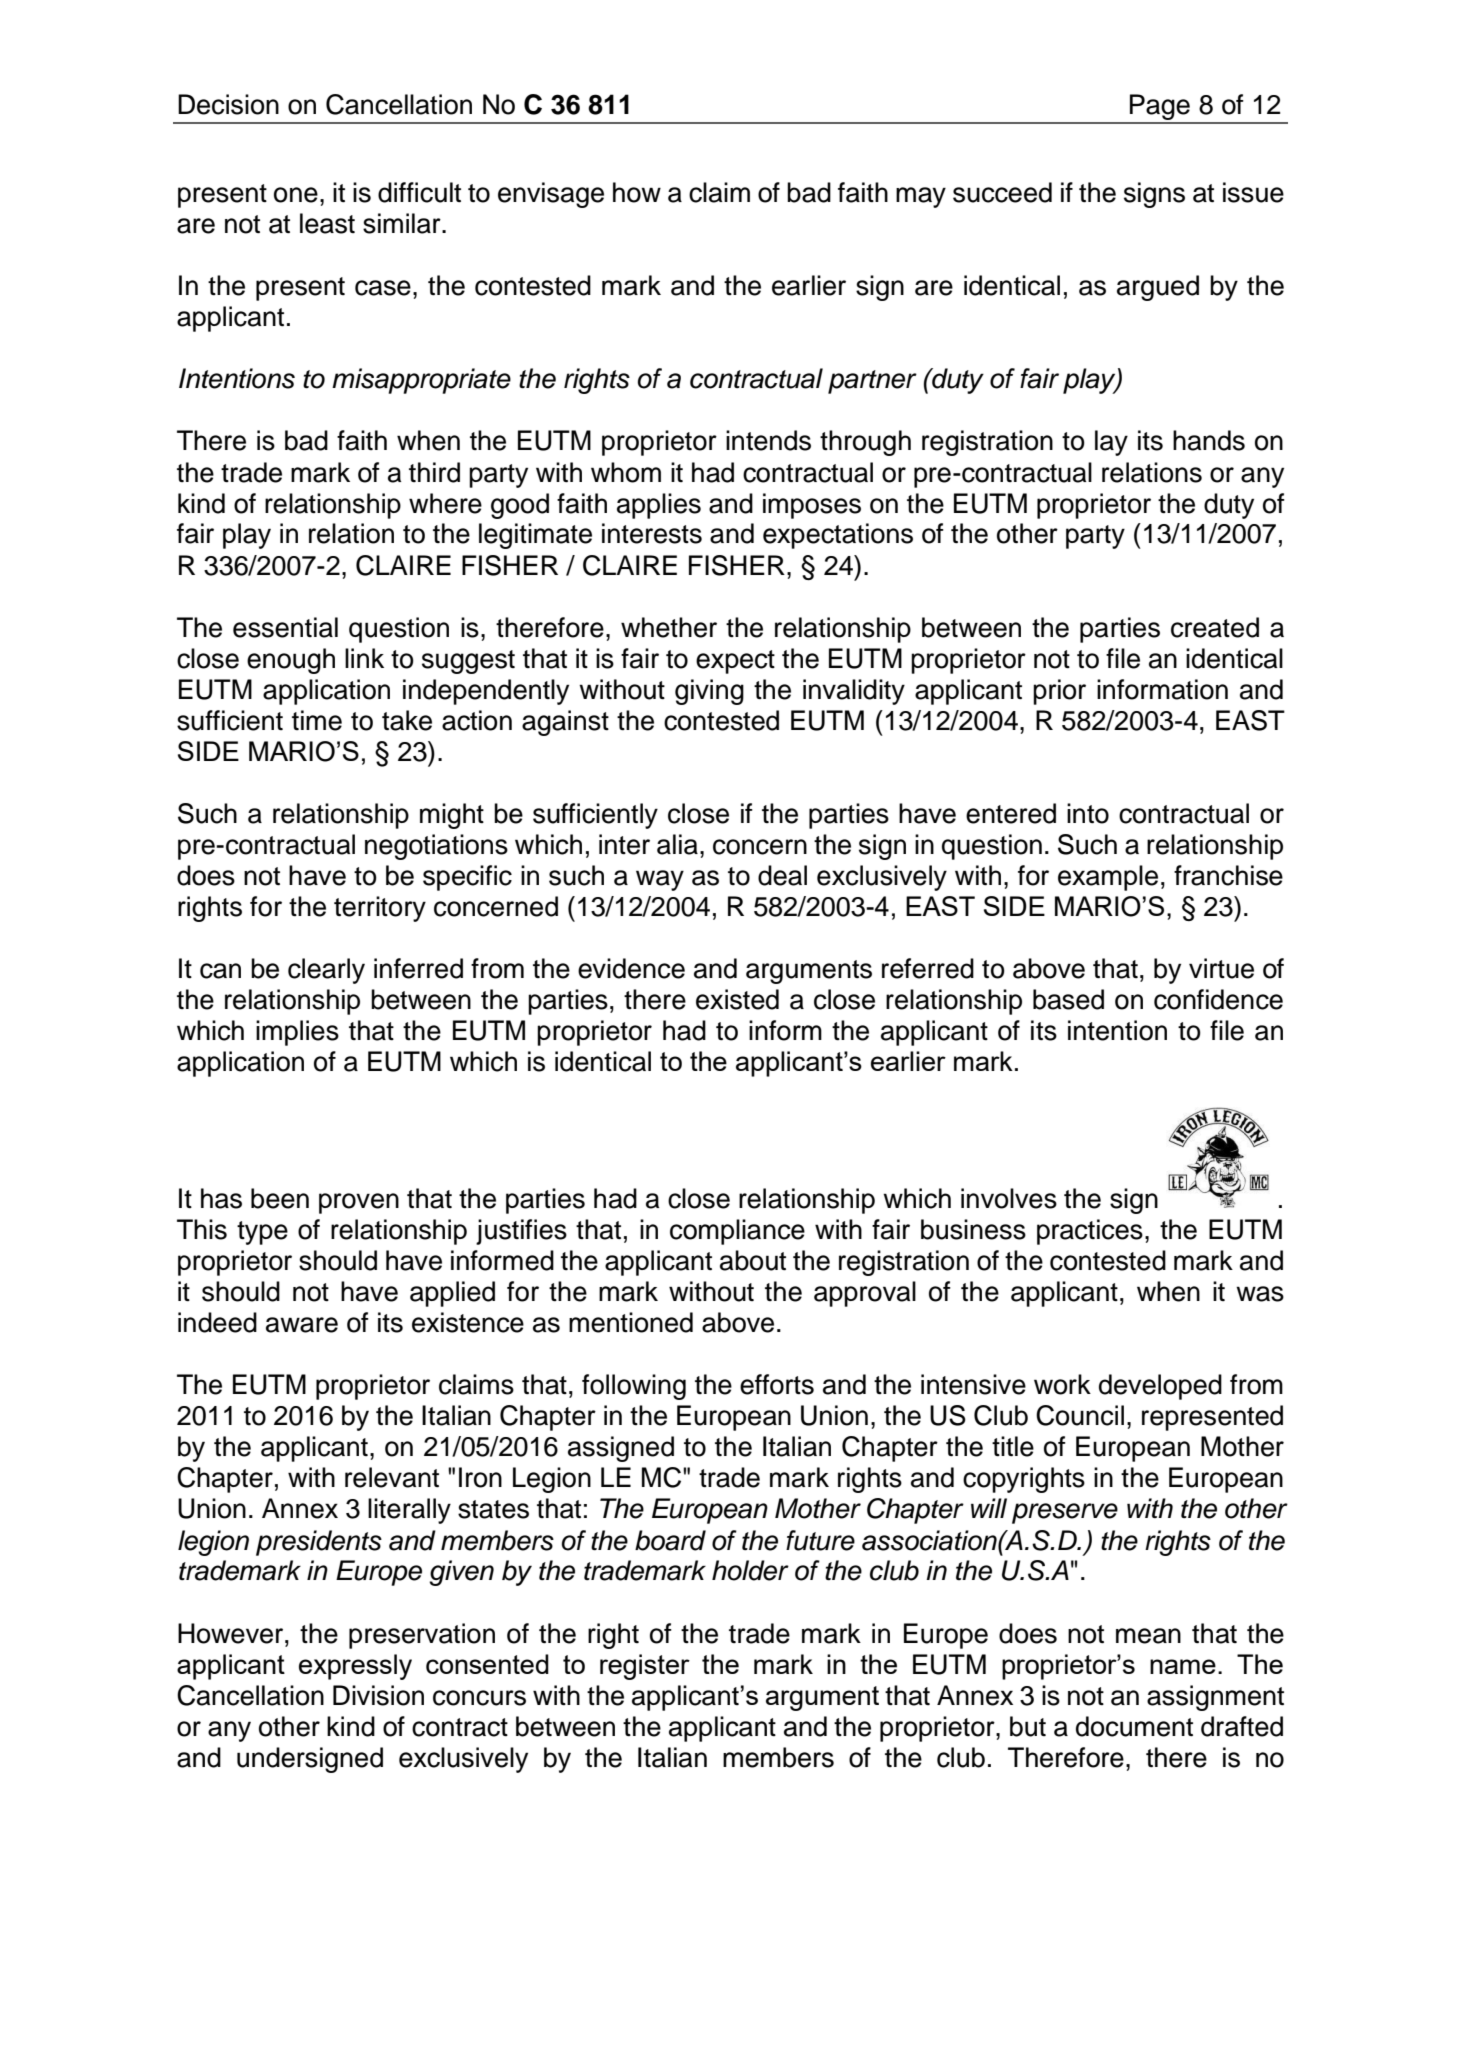 Image resolution: width=1460 pixels, height=2066 pixels. I want to click on territory, so click(380, 909).
